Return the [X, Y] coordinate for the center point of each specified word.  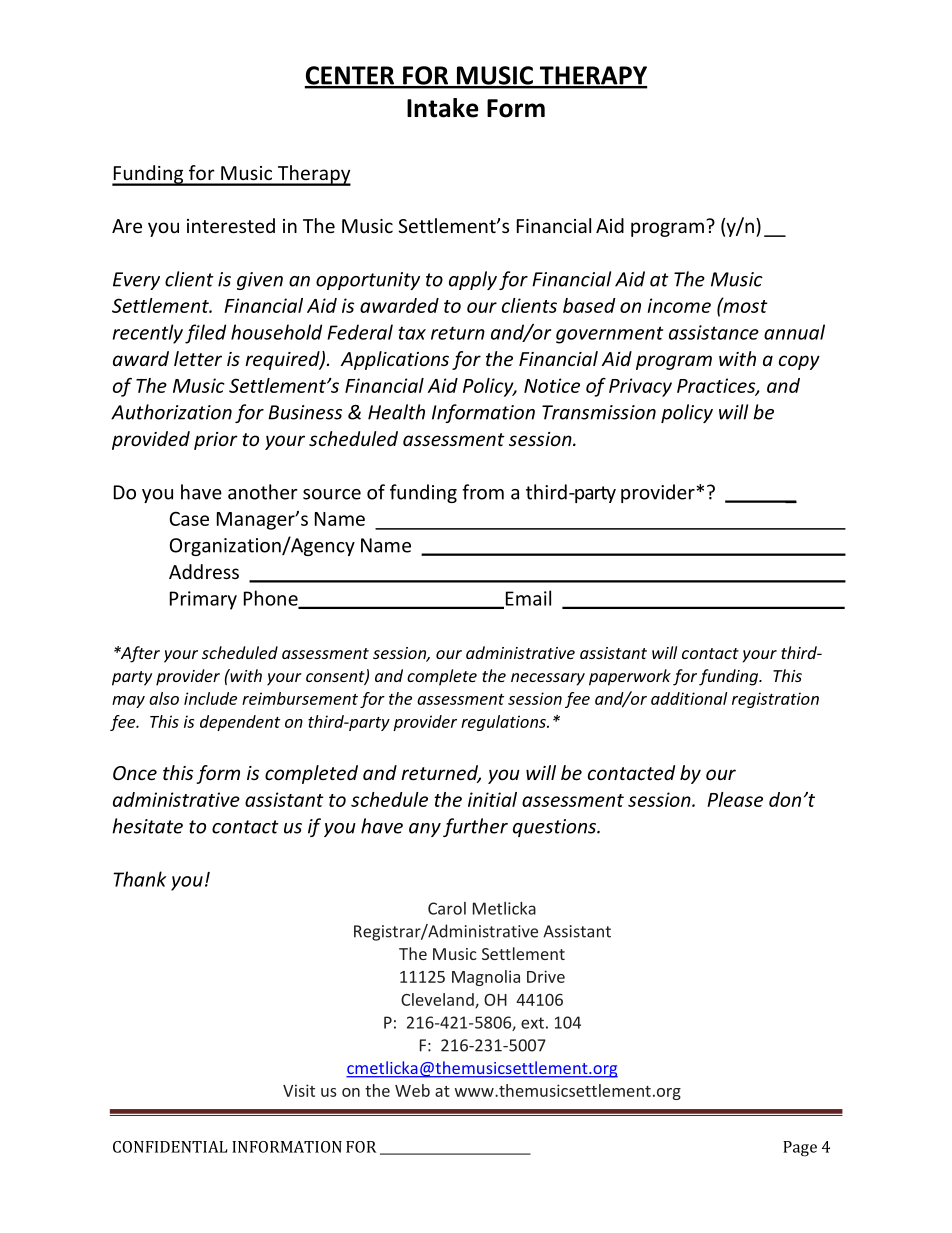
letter [198, 358]
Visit [299, 1090]
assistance [714, 332]
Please [735, 799]
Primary [203, 600]
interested [231, 225]
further [475, 827]
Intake [443, 108]
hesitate [147, 826]
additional [689, 698]
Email [527, 599]
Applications [395, 360]
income [679, 305]
